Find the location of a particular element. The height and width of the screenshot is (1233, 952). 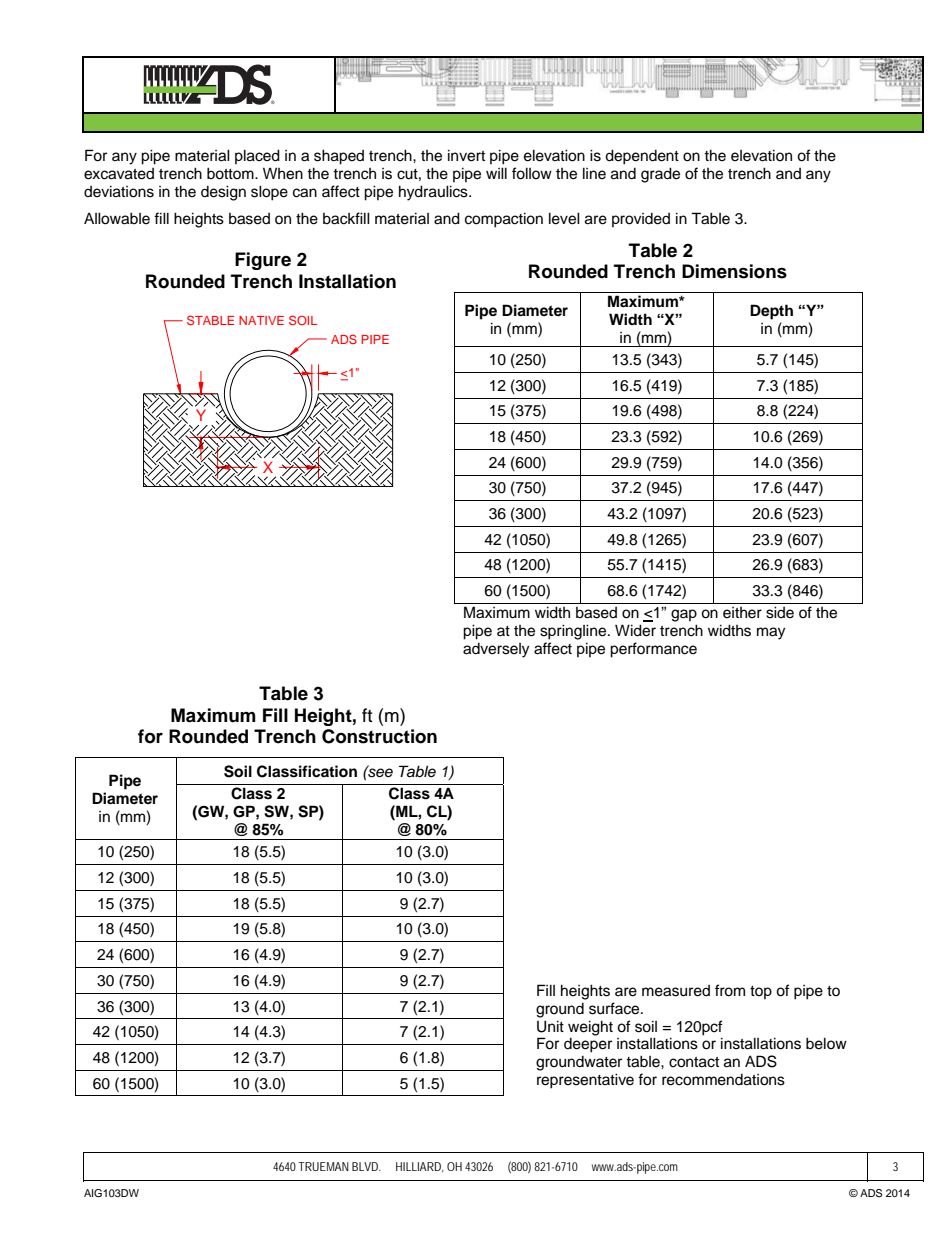

BLVD is located at coordinates (366, 1166).
